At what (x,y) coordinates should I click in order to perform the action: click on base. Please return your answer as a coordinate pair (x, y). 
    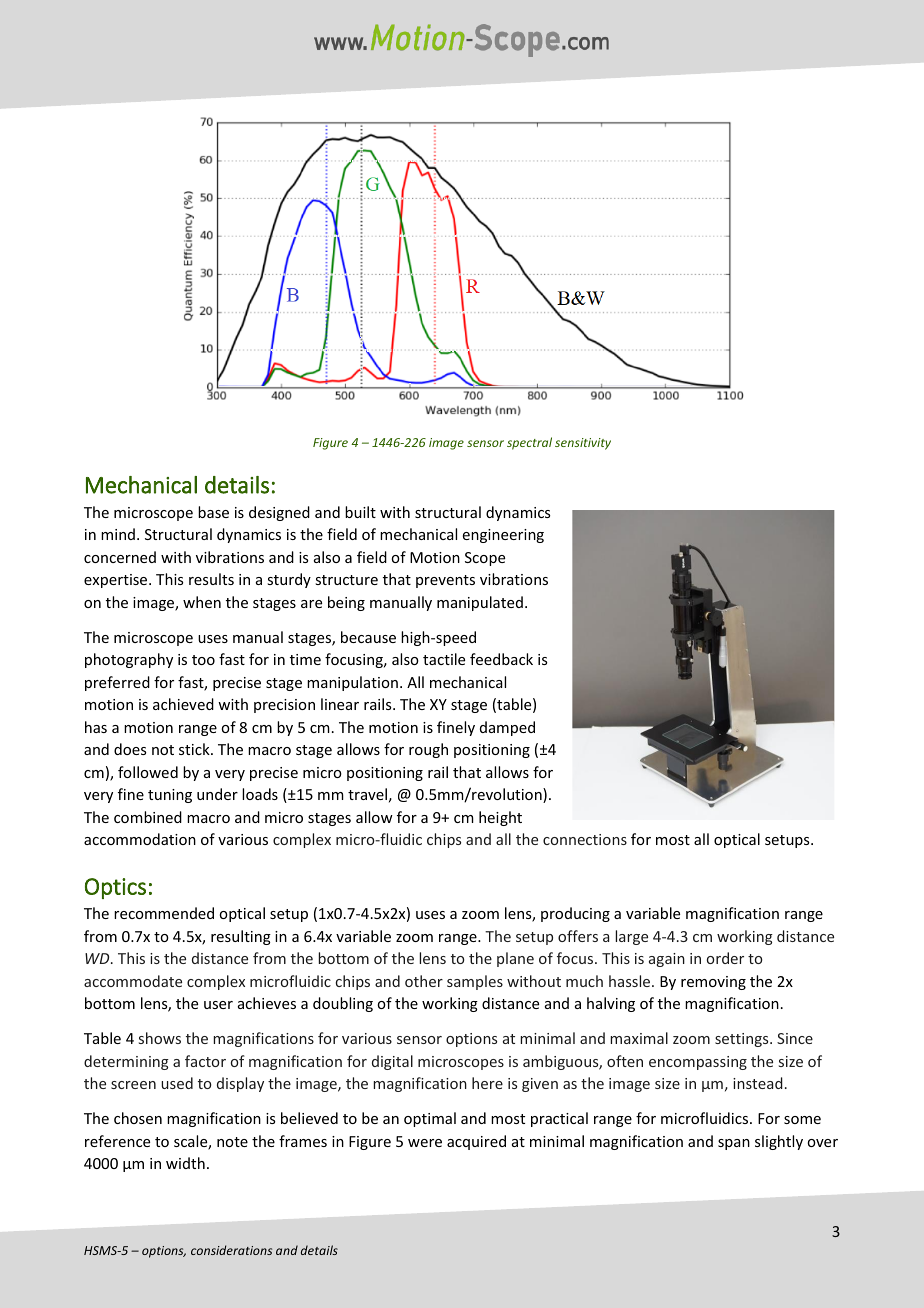
    Looking at the image, I should click on (213, 512).
